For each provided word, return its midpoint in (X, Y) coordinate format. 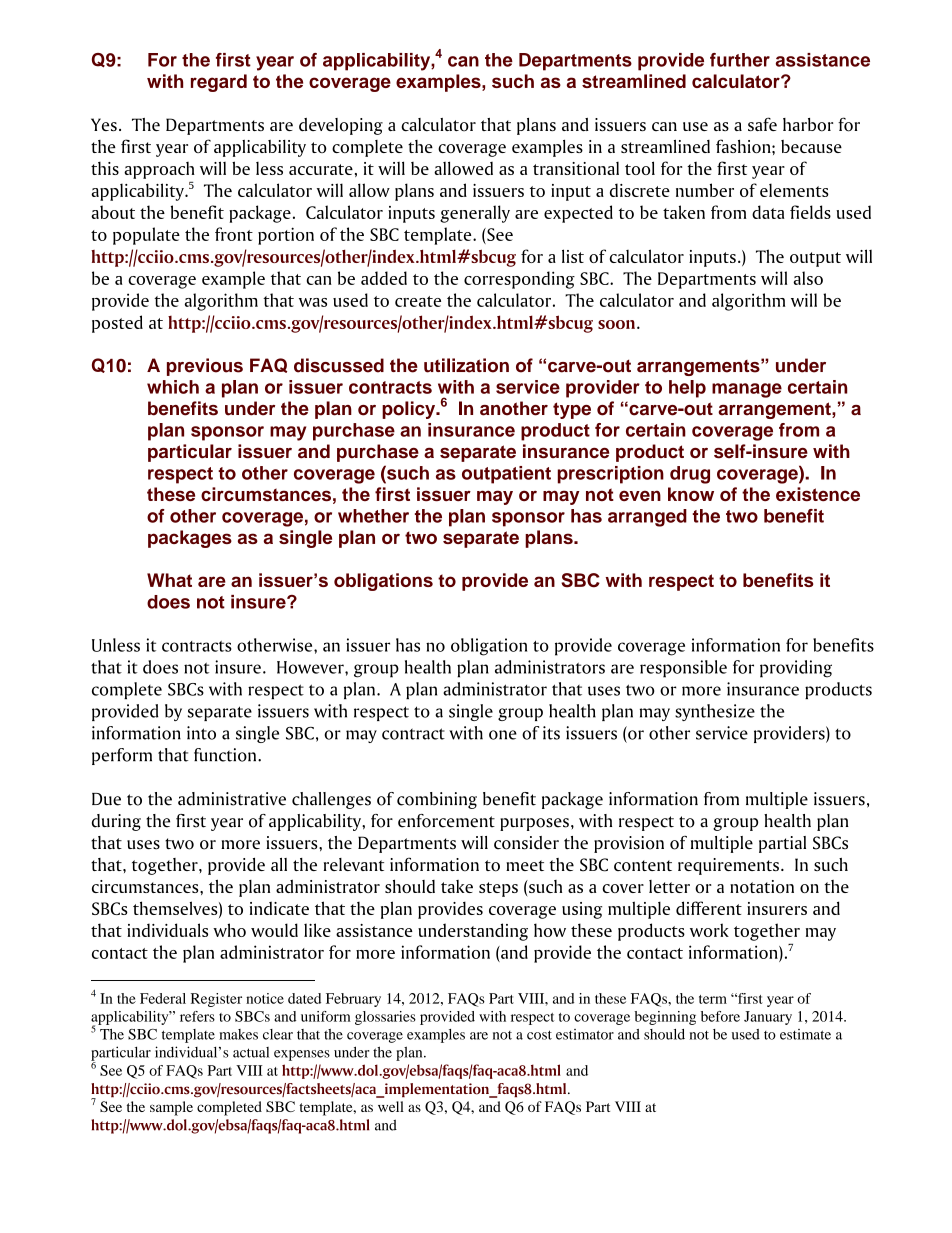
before (720, 1016)
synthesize (715, 712)
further (740, 60)
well (391, 1106)
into (201, 733)
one (503, 735)
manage (747, 390)
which (173, 387)
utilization (466, 365)
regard (219, 83)
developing (341, 126)
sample (171, 1108)
